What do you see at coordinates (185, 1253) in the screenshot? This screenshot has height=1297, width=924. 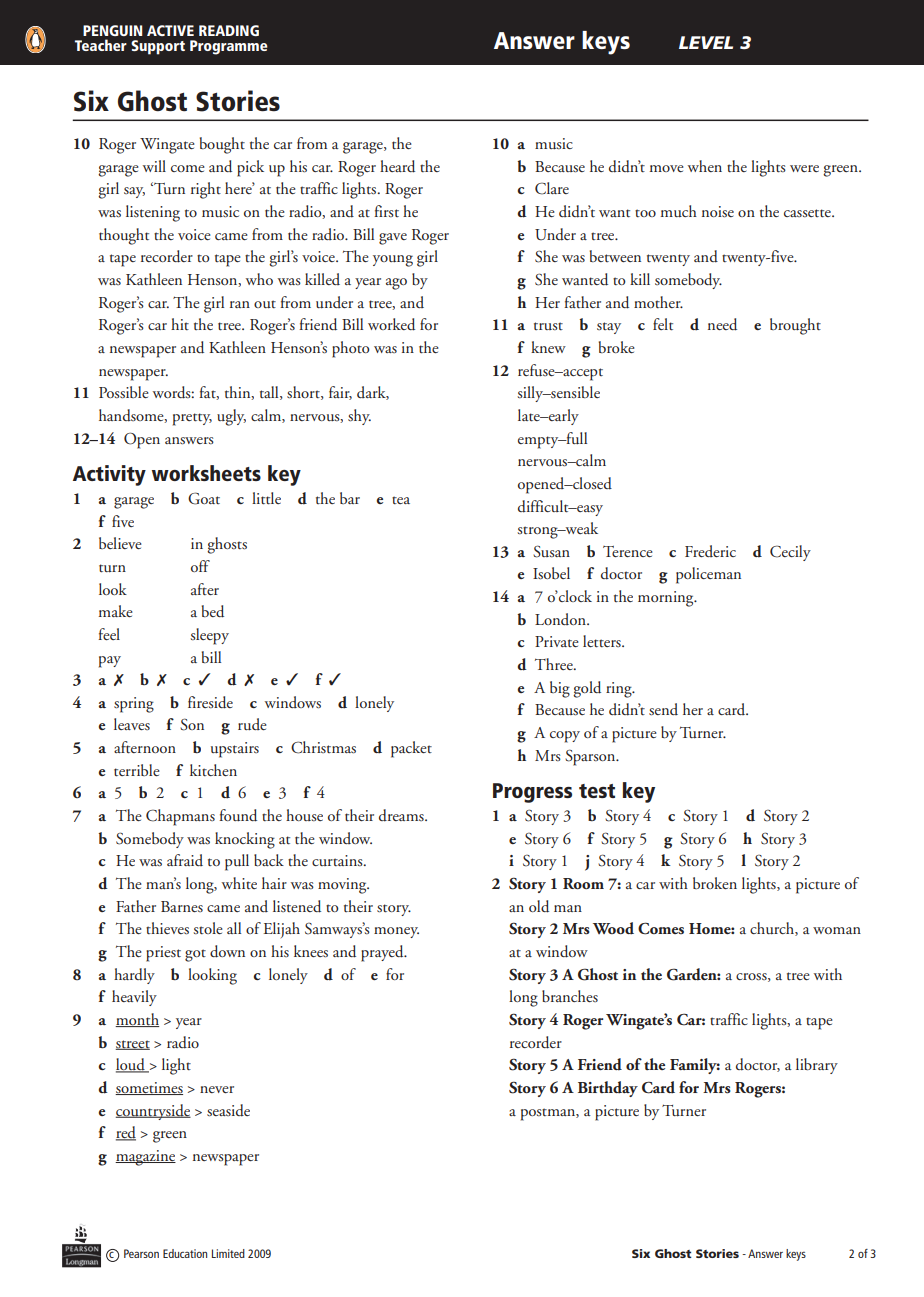 I see `Education` at bounding box center [185, 1253].
